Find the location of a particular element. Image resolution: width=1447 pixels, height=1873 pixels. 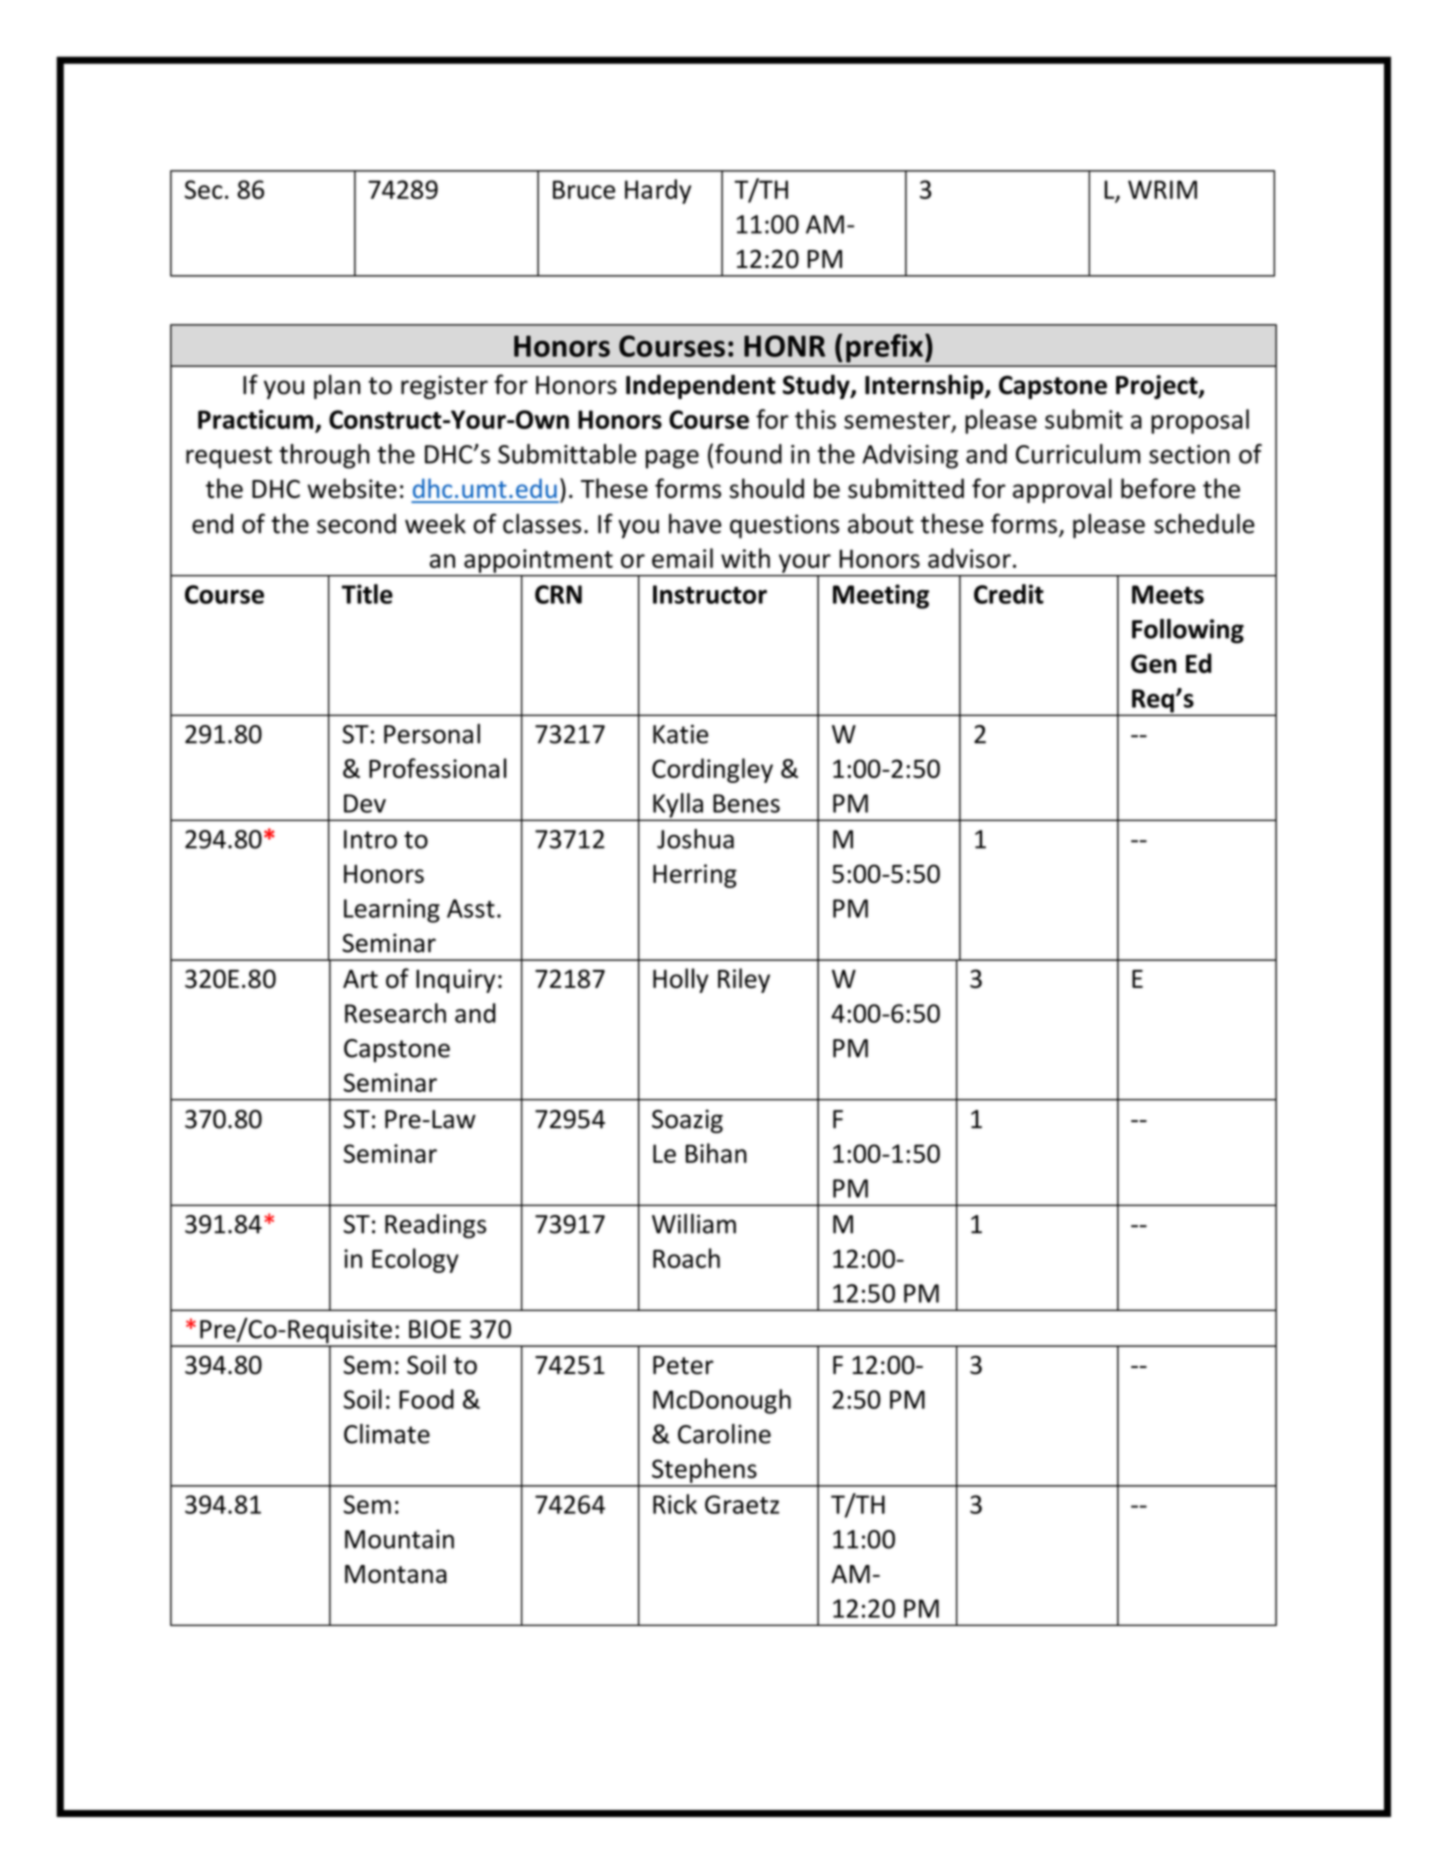

Gen is located at coordinates (1153, 663).
